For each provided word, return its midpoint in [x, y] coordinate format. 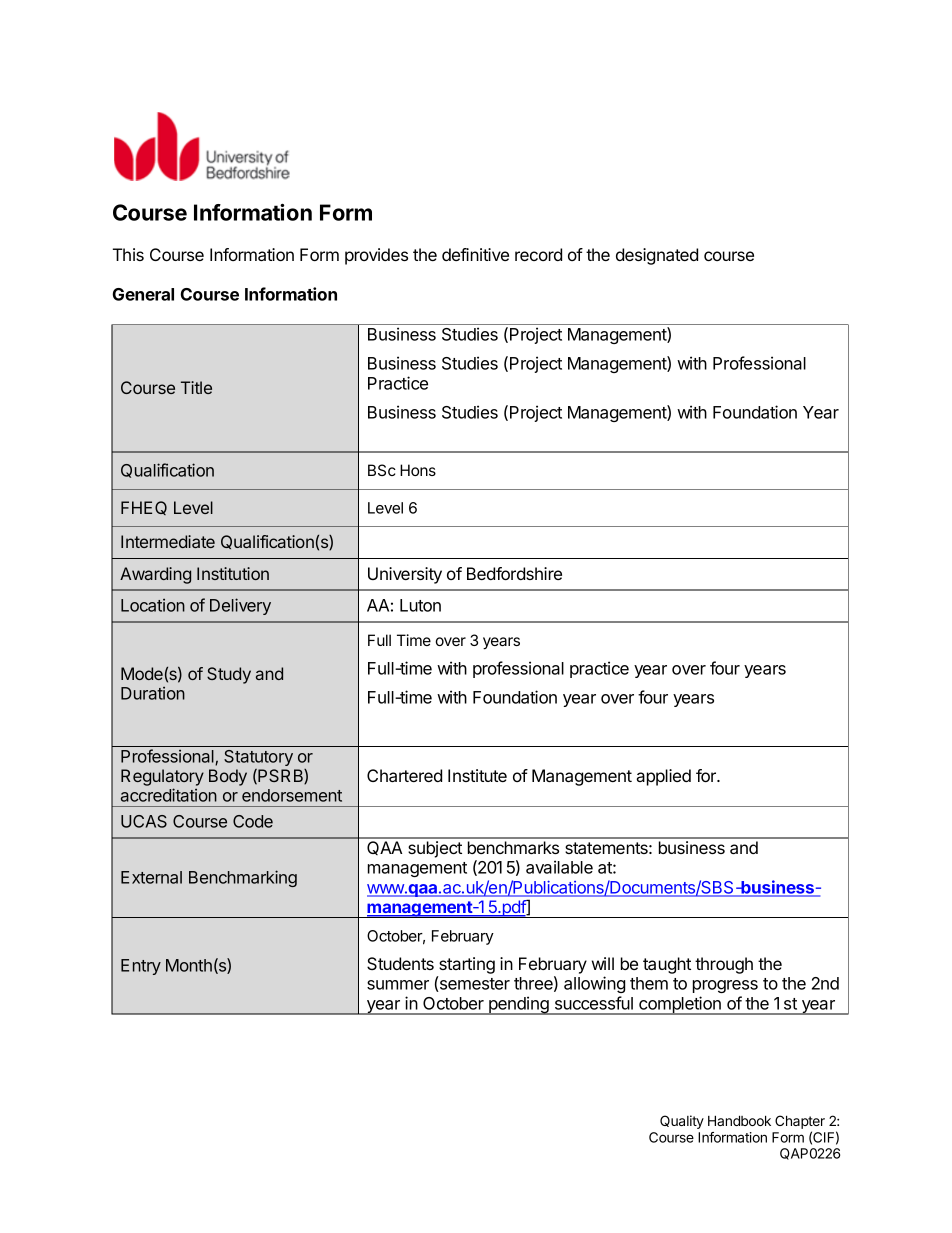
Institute [477, 775]
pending [519, 1005]
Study [229, 675]
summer [398, 985]
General [143, 294]
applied [663, 777]
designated [657, 256]
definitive [475, 254]
